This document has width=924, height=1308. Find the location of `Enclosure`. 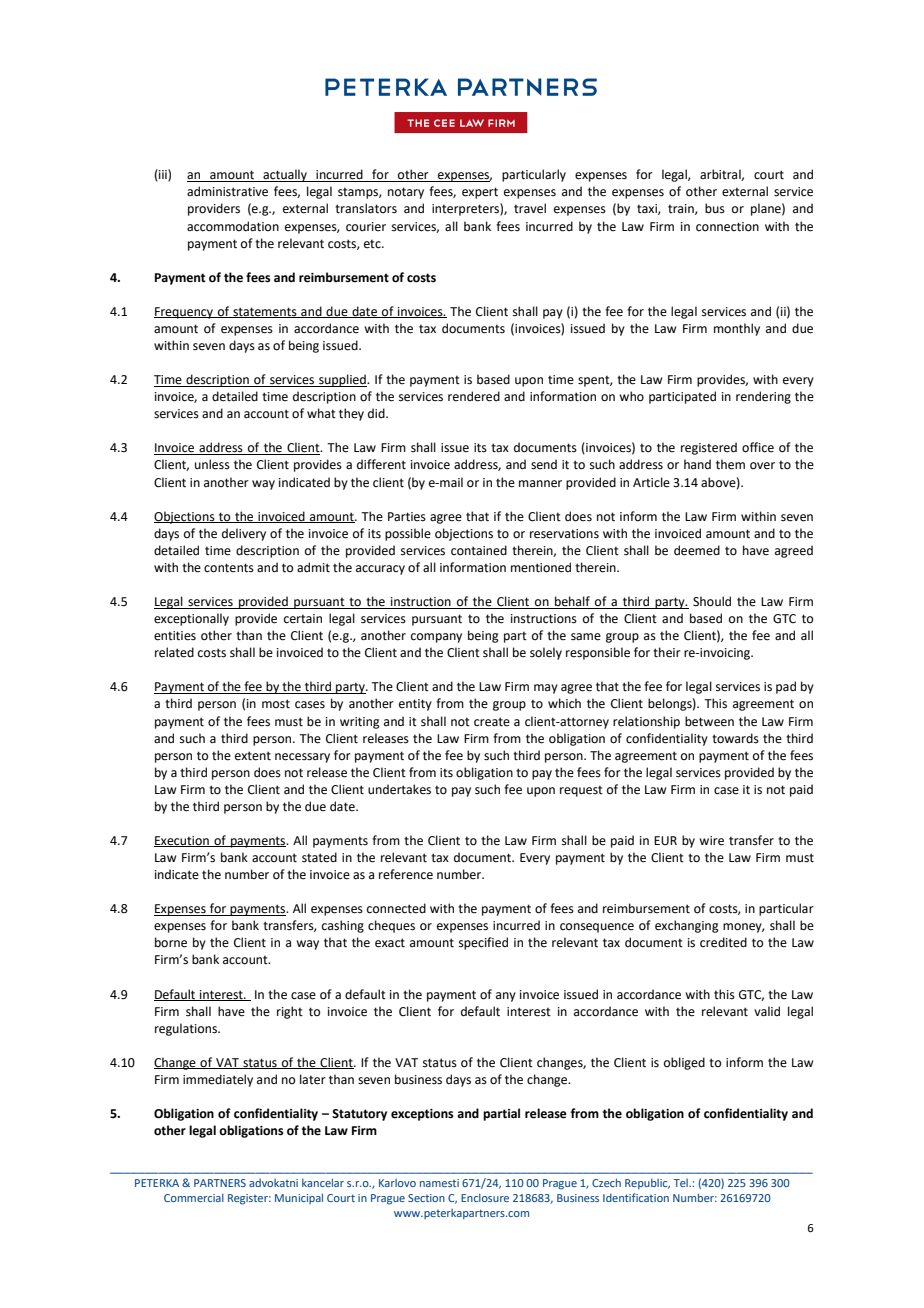

Enclosure is located at coordinates (485, 1197).
